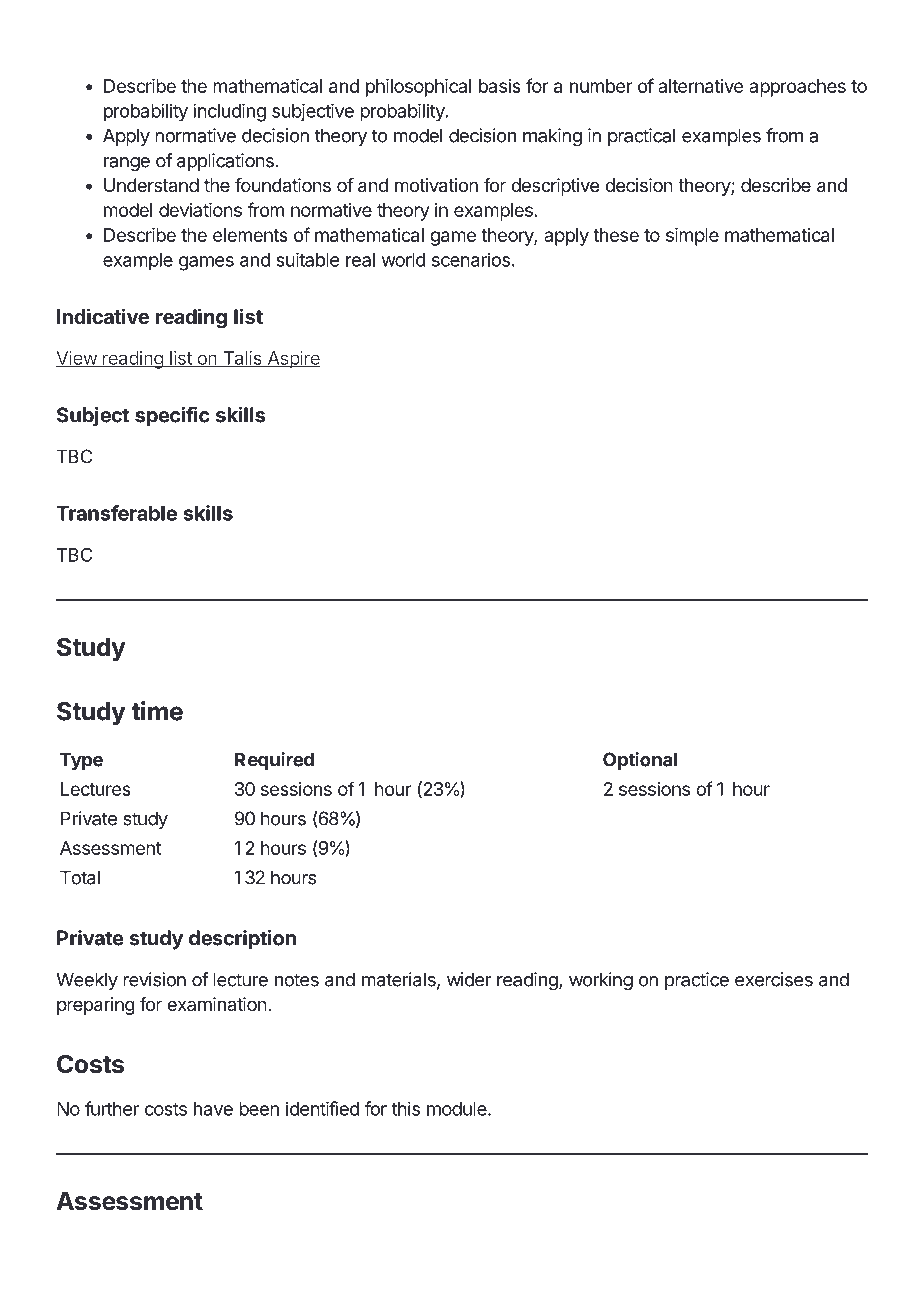 This image has width=924, height=1308. What do you see at coordinates (274, 761) in the image?
I see `Required` at bounding box center [274, 761].
